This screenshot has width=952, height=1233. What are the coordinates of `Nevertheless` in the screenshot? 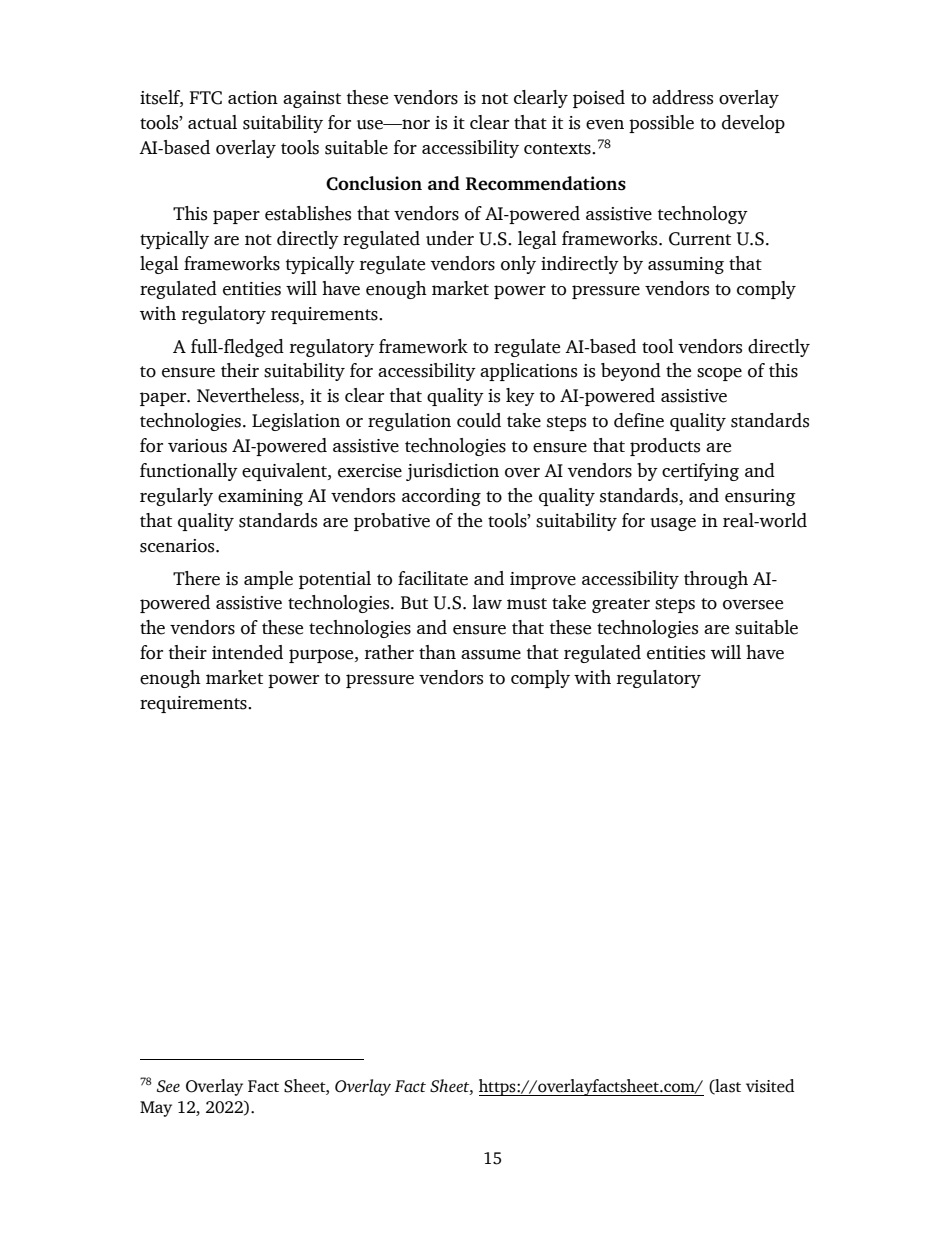 It's located at (249, 396).
